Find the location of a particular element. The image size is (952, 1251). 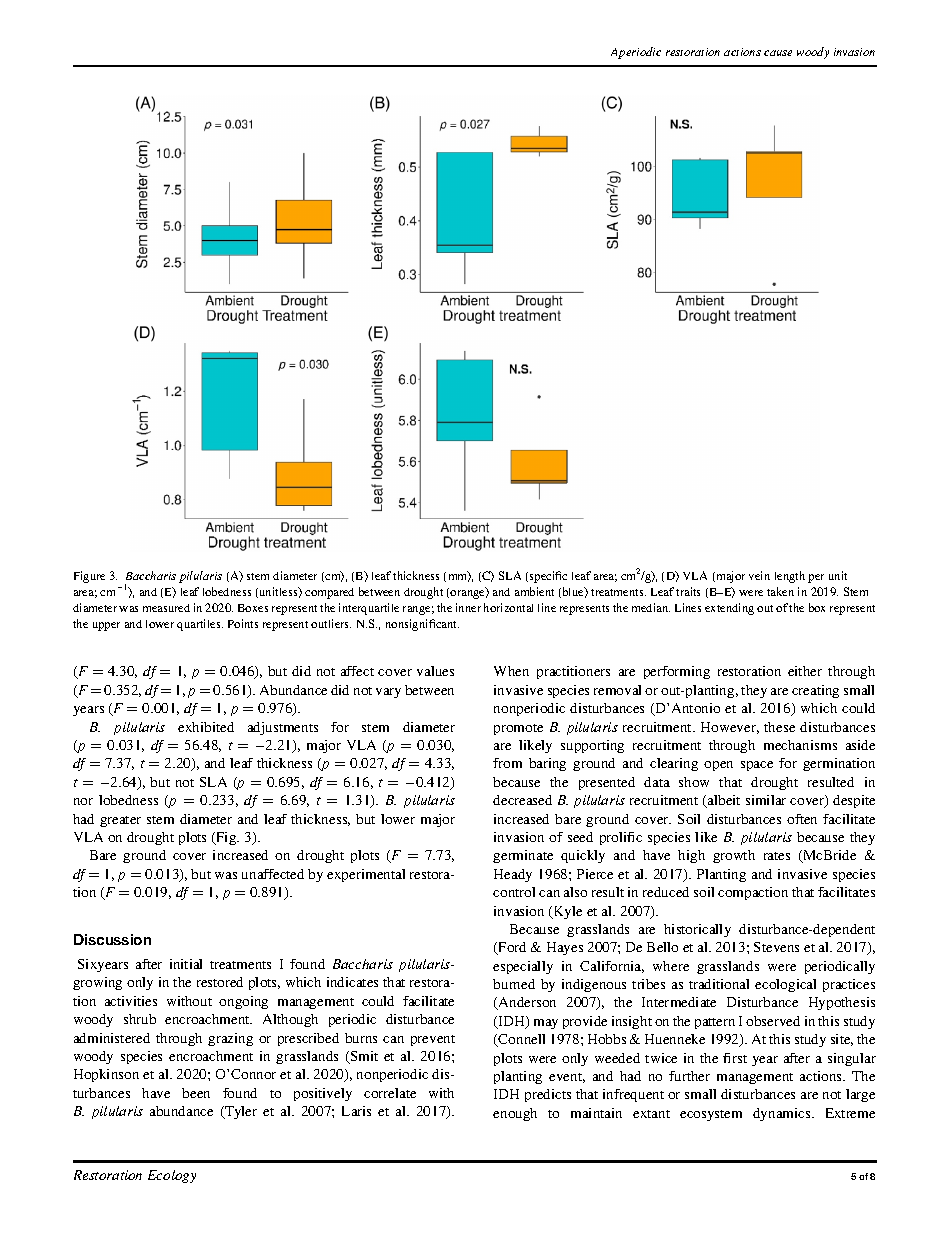

exhibited is located at coordinates (206, 727).
